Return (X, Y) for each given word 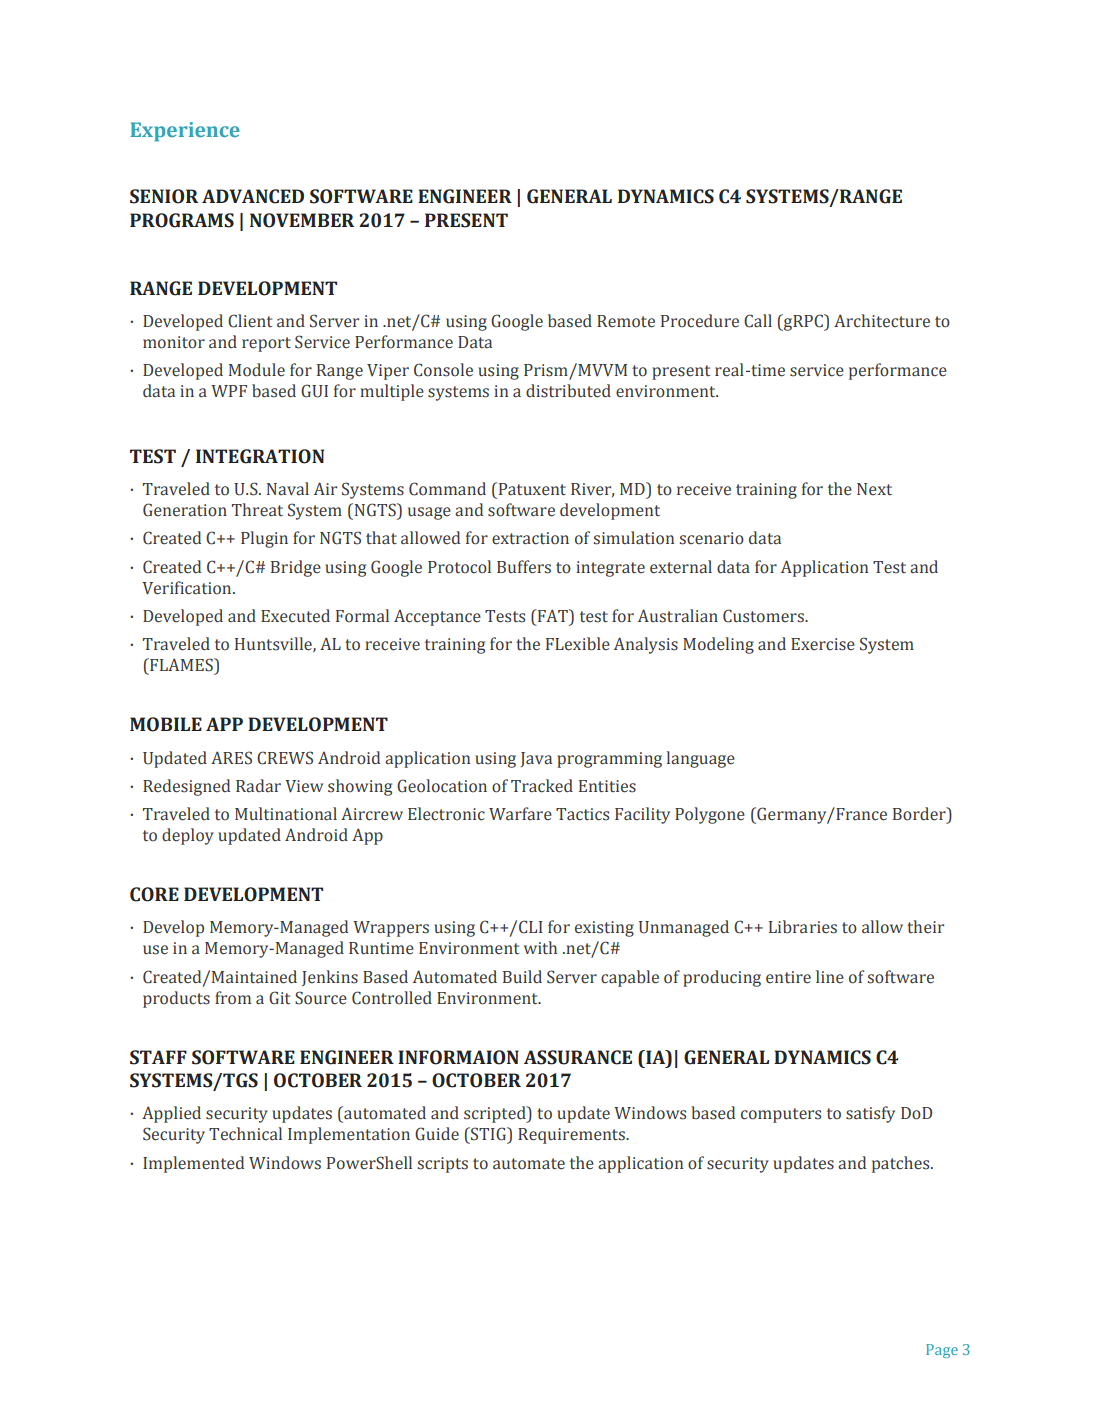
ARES (231, 758)
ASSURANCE (578, 1057)
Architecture (882, 321)
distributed (568, 391)
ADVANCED (253, 196)
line (830, 977)
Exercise (823, 644)
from (233, 998)
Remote (626, 321)
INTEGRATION (260, 456)
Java (536, 759)
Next (874, 489)
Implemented (193, 1164)
